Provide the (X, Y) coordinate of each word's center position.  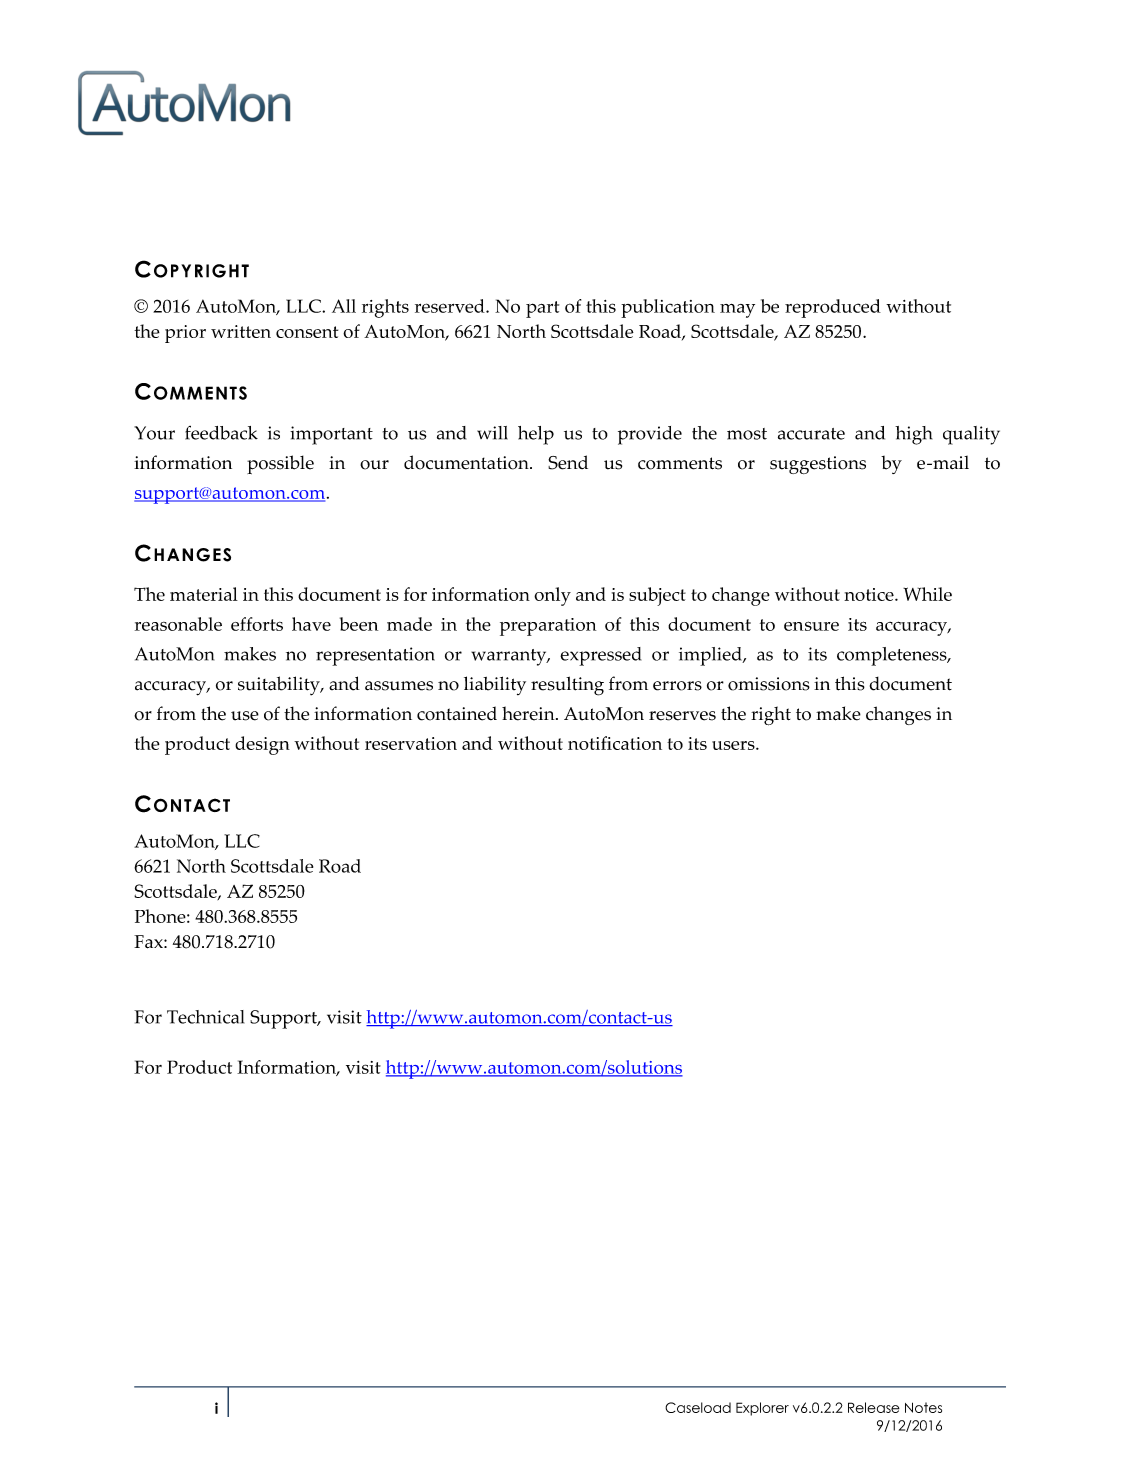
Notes (923, 1407)
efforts (257, 624)
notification (615, 743)
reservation (411, 743)
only (552, 596)
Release (874, 1407)
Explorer (762, 1409)
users (734, 745)
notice (870, 594)
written (241, 331)
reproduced (833, 308)
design (262, 745)
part (542, 309)
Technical (205, 1017)
